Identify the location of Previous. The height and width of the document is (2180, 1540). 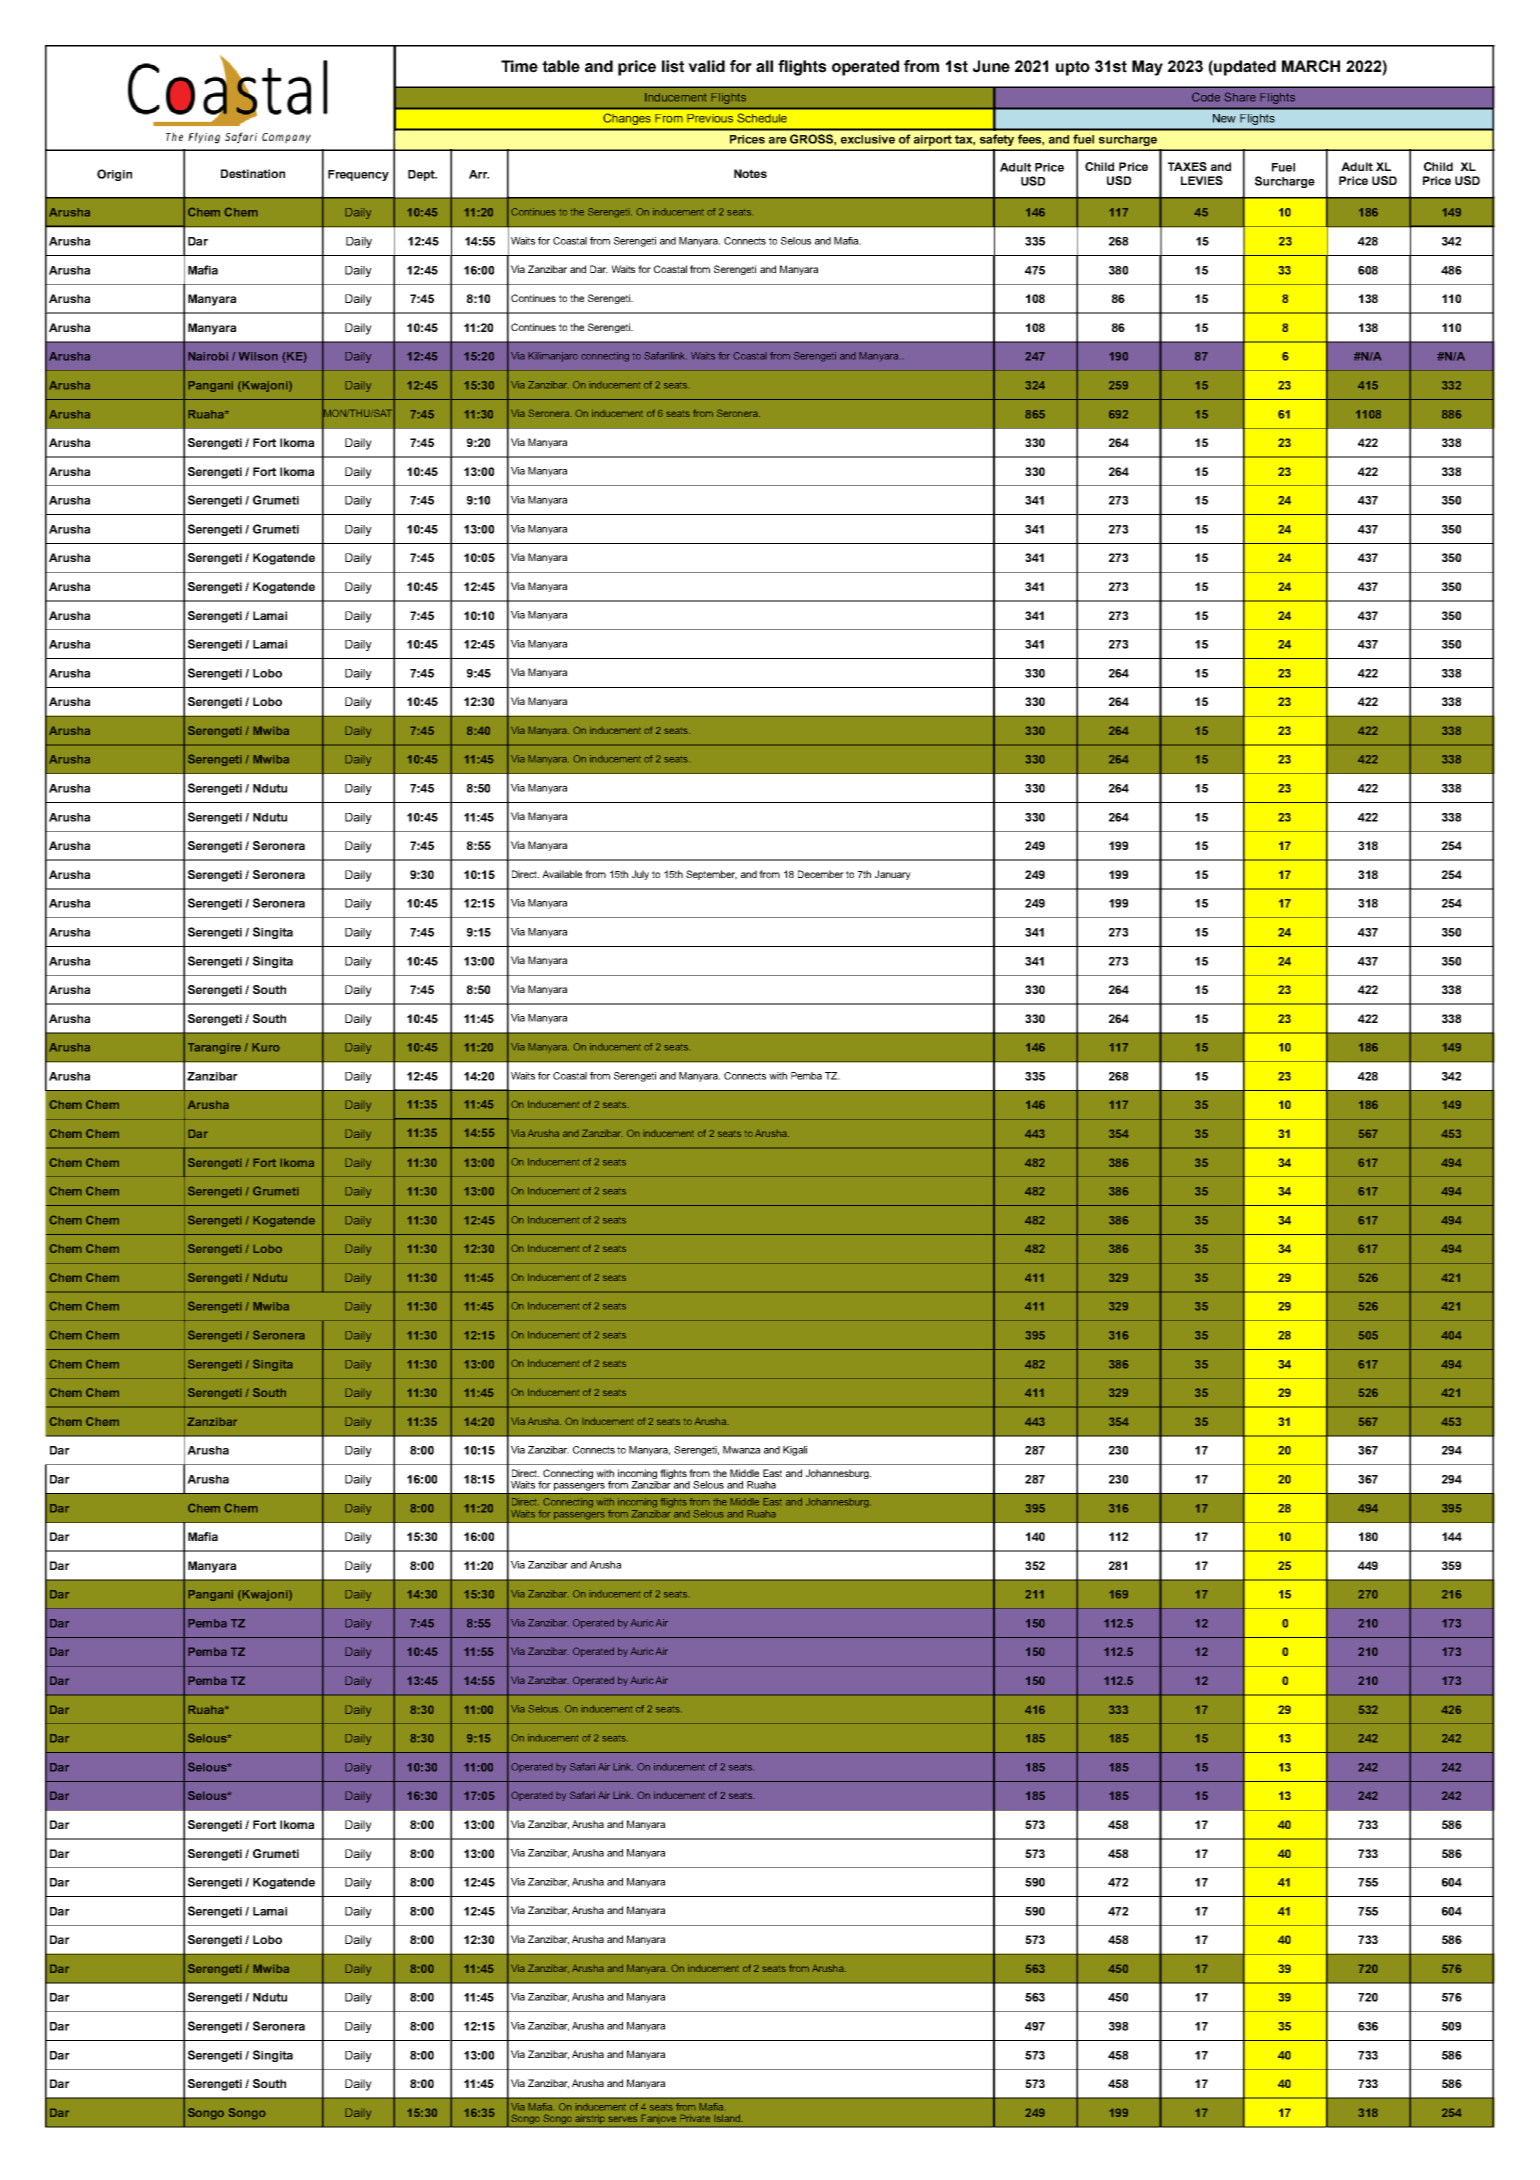
(710, 118).
